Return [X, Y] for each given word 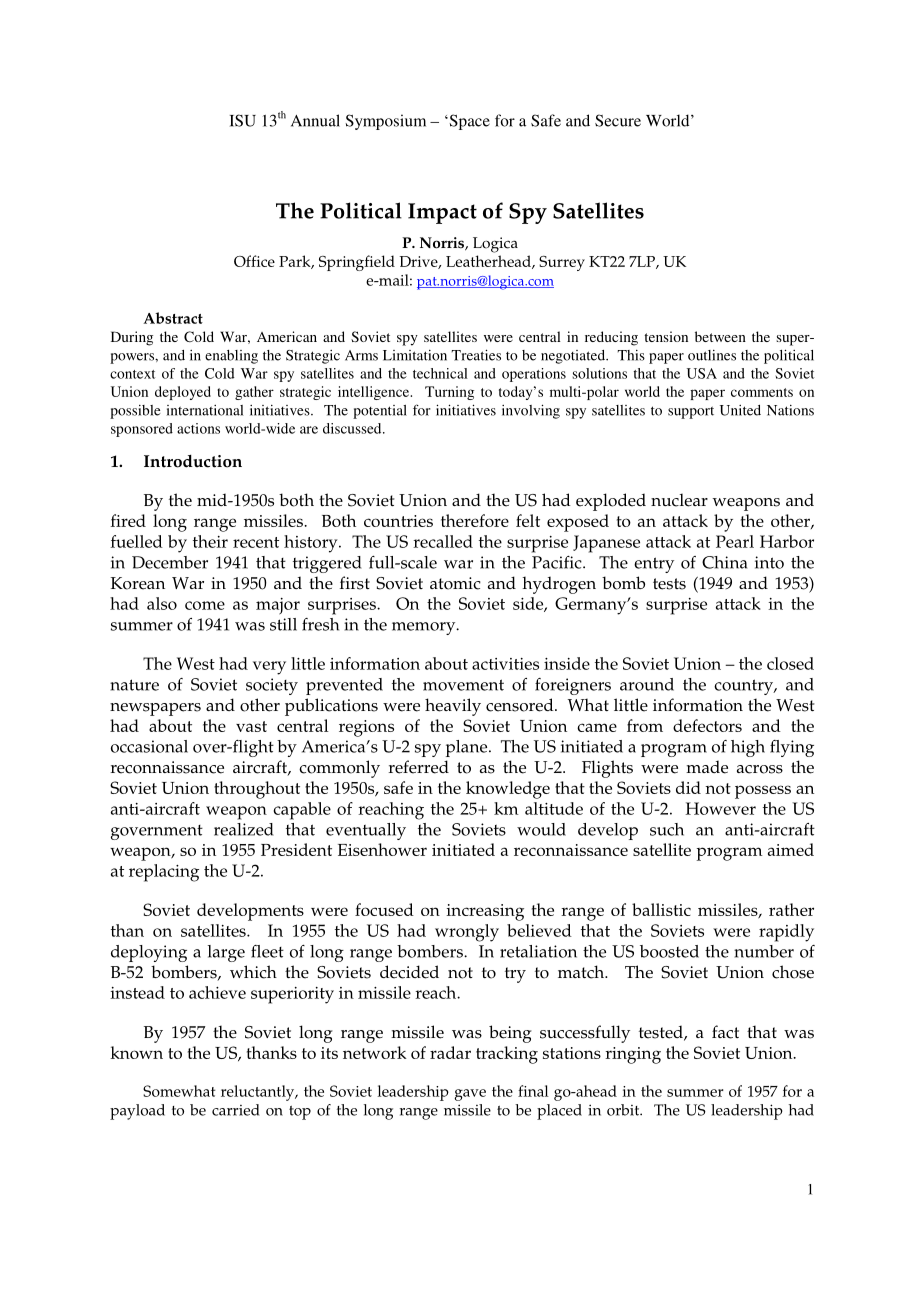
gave [470, 1095]
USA [702, 373]
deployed [183, 393]
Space [468, 122]
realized [244, 829]
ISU [243, 120]
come [205, 605]
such [667, 829]
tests [669, 584]
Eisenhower [382, 849]
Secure [618, 120]
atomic [455, 583]
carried [236, 1110]
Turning [449, 393]
